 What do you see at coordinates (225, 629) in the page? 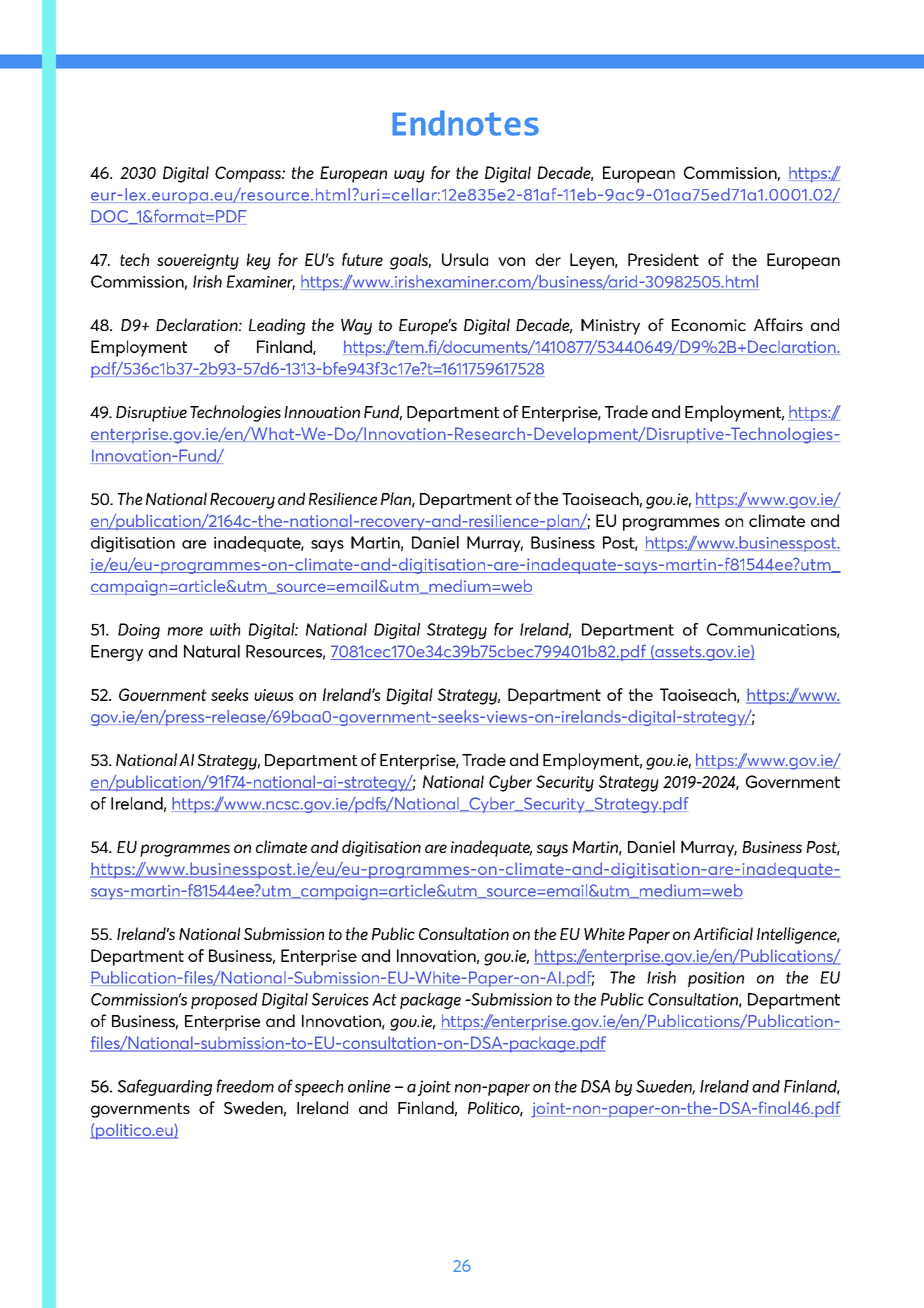
I see `with` at bounding box center [225, 629].
